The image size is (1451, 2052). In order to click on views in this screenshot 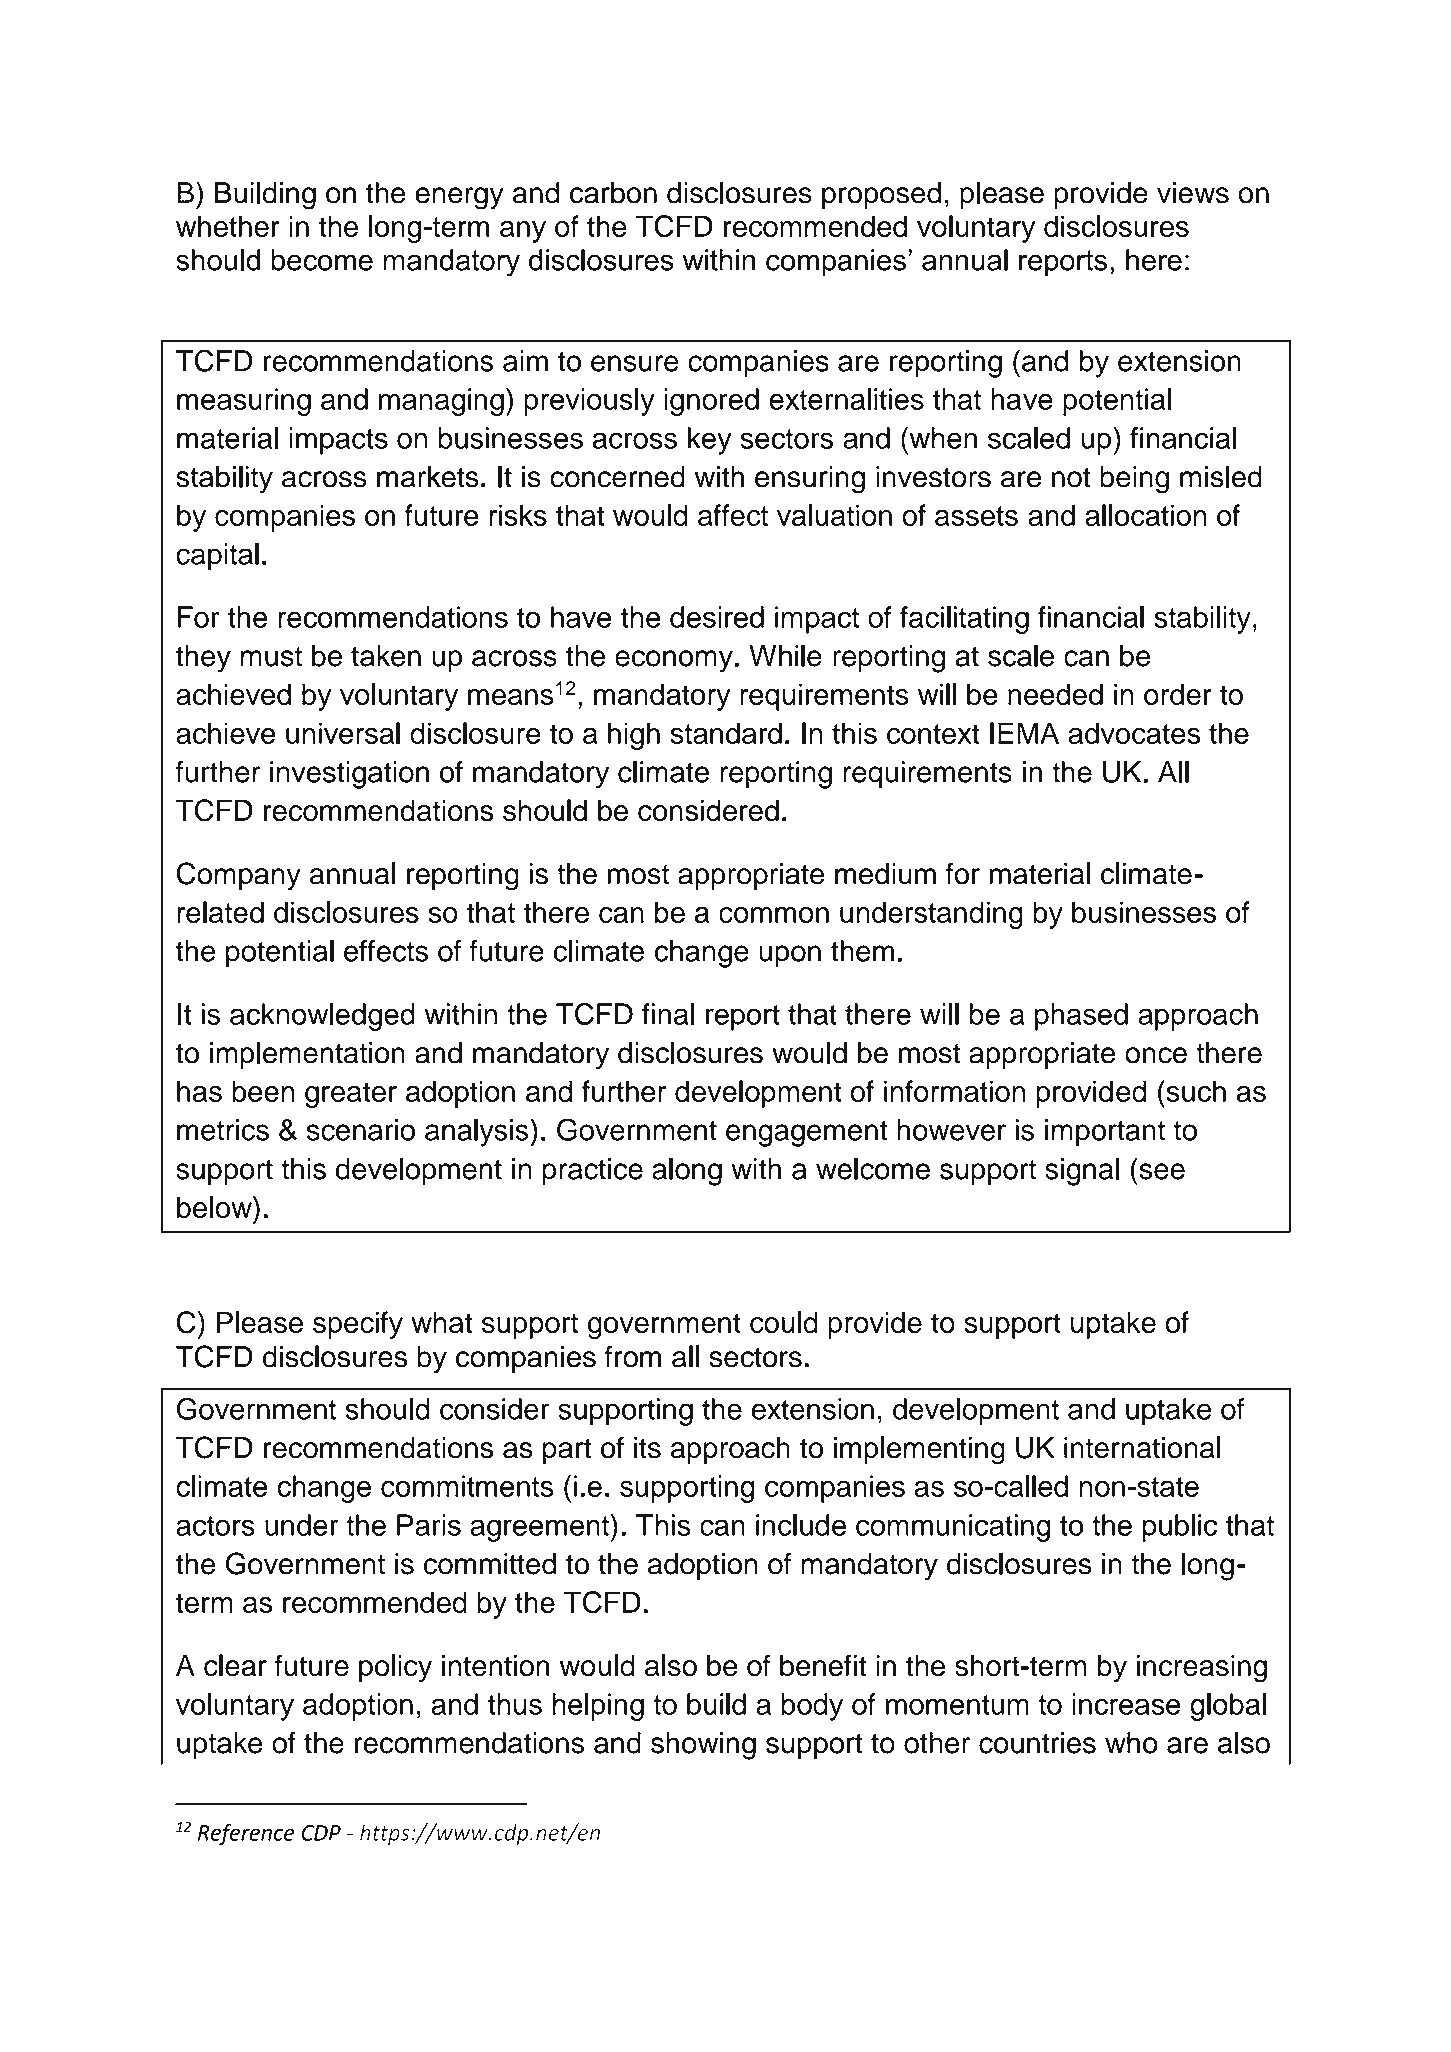, I will do `click(1193, 193)`.
